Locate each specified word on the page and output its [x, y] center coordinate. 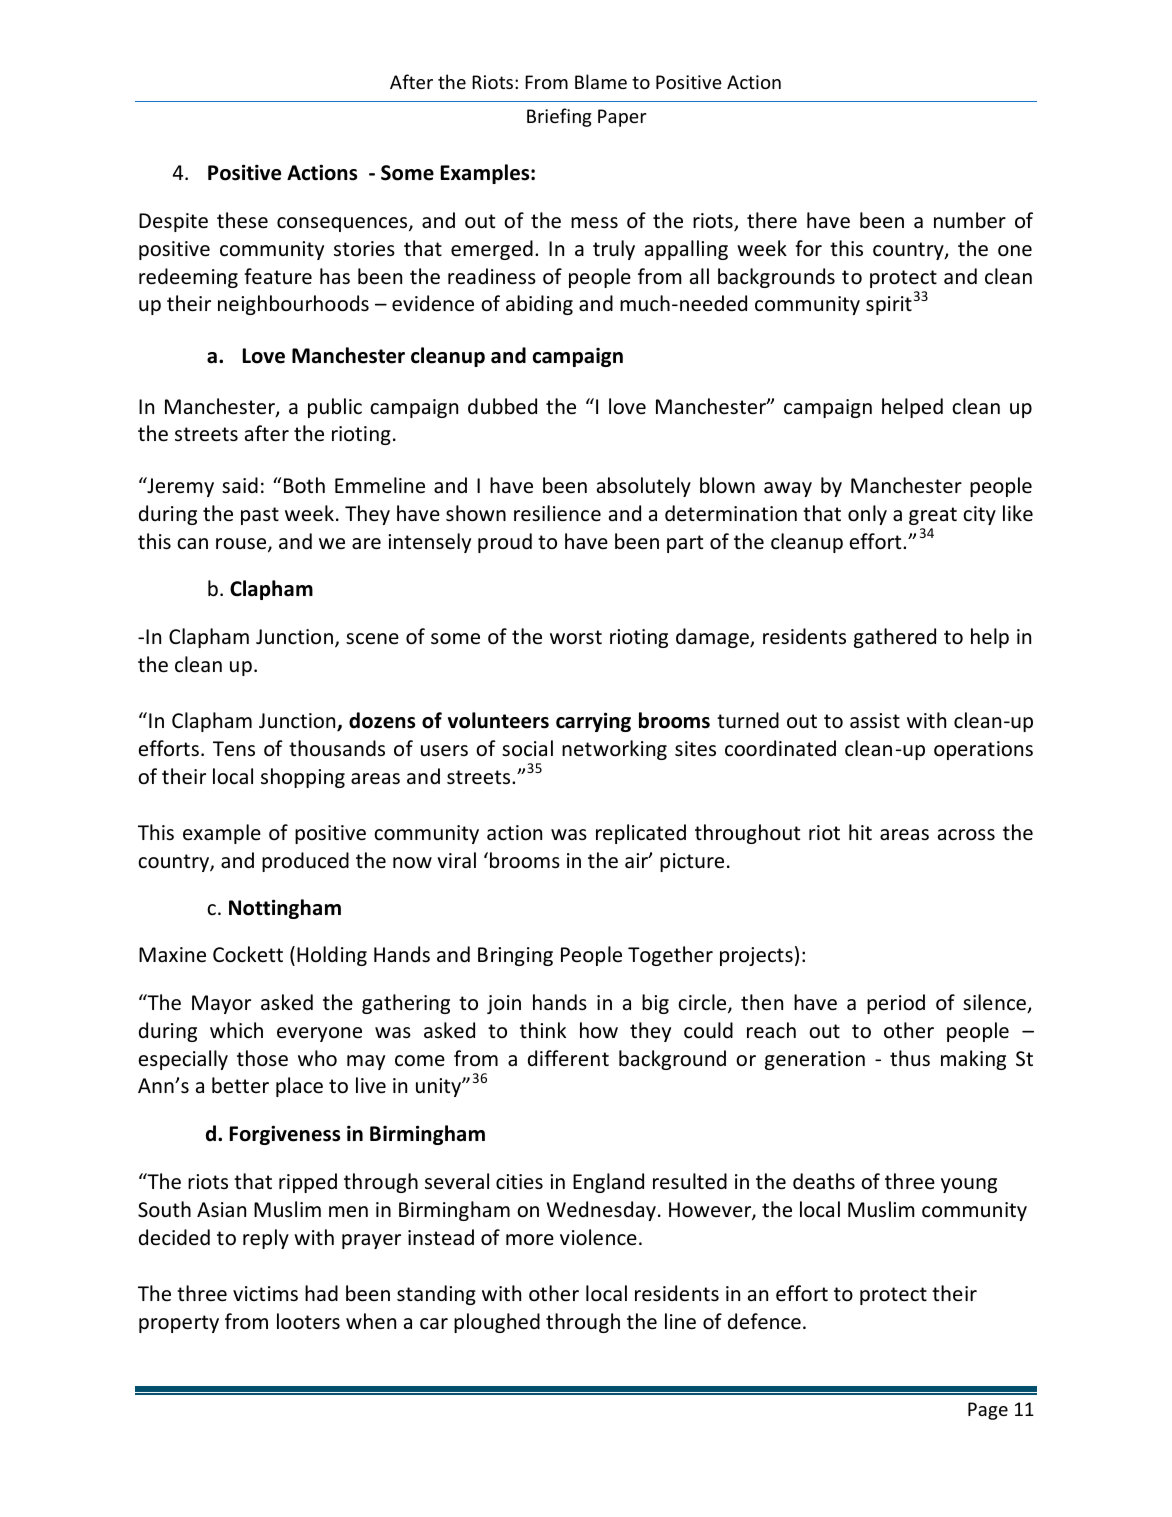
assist [875, 720]
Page [988, 1411]
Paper [622, 118]
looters [308, 1321]
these [242, 220]
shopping [303, 778]
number [970, 220]
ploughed [497, 1323]
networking [614, 750]
